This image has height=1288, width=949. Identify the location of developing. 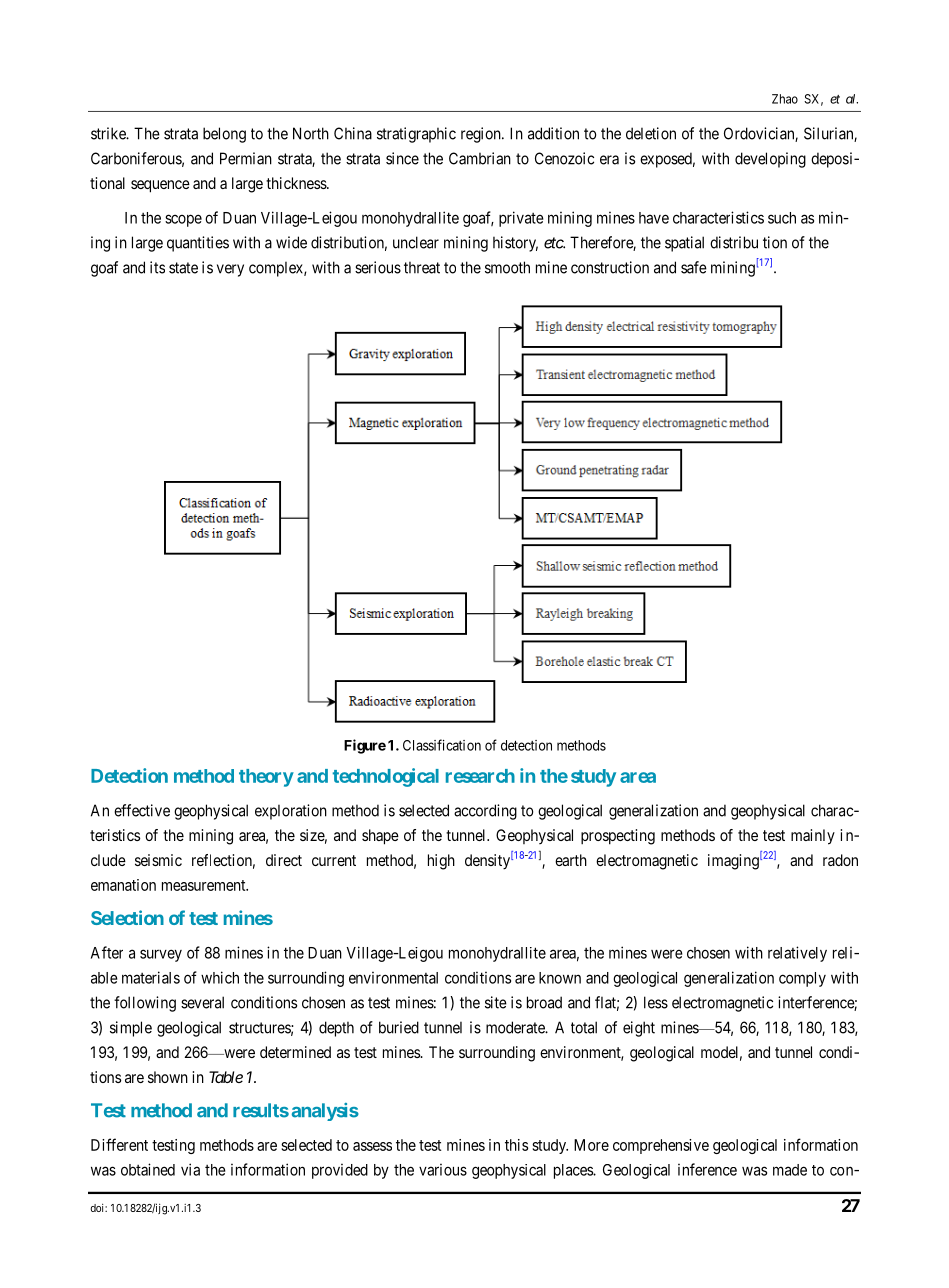
(770, 160).
